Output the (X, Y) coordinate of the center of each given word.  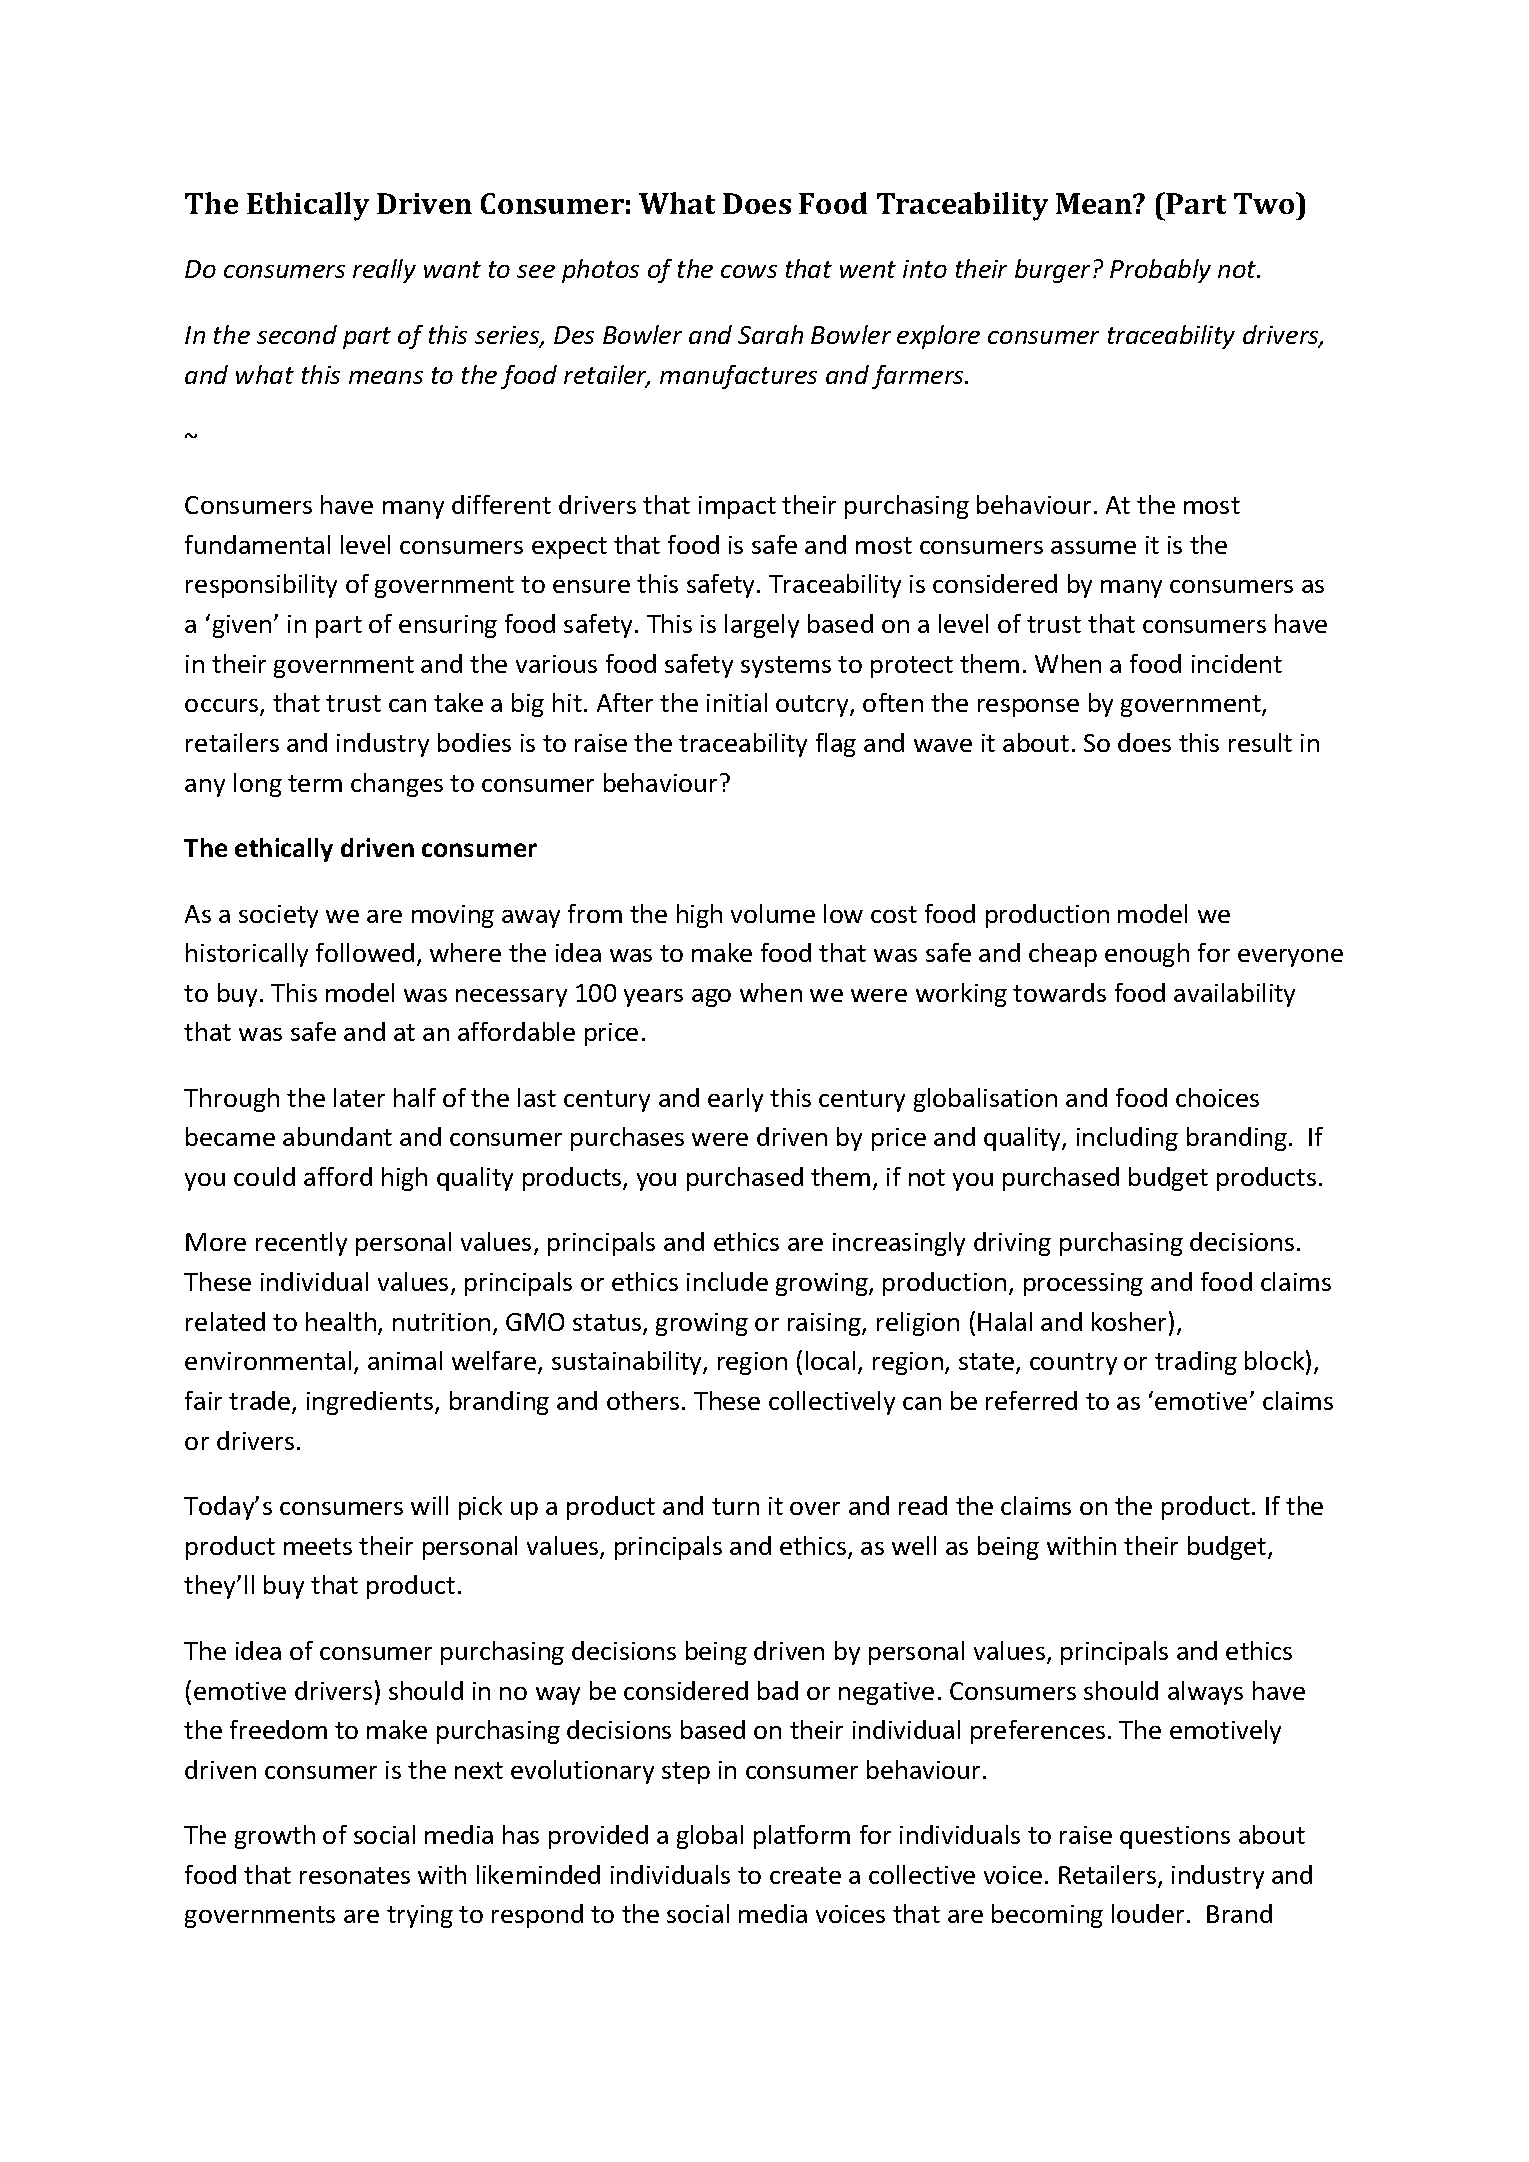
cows (749, 271)
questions (1175, 1837)
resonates (355, 1875)
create (805, 1875)
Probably (1160, 271)
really (384, 271)
